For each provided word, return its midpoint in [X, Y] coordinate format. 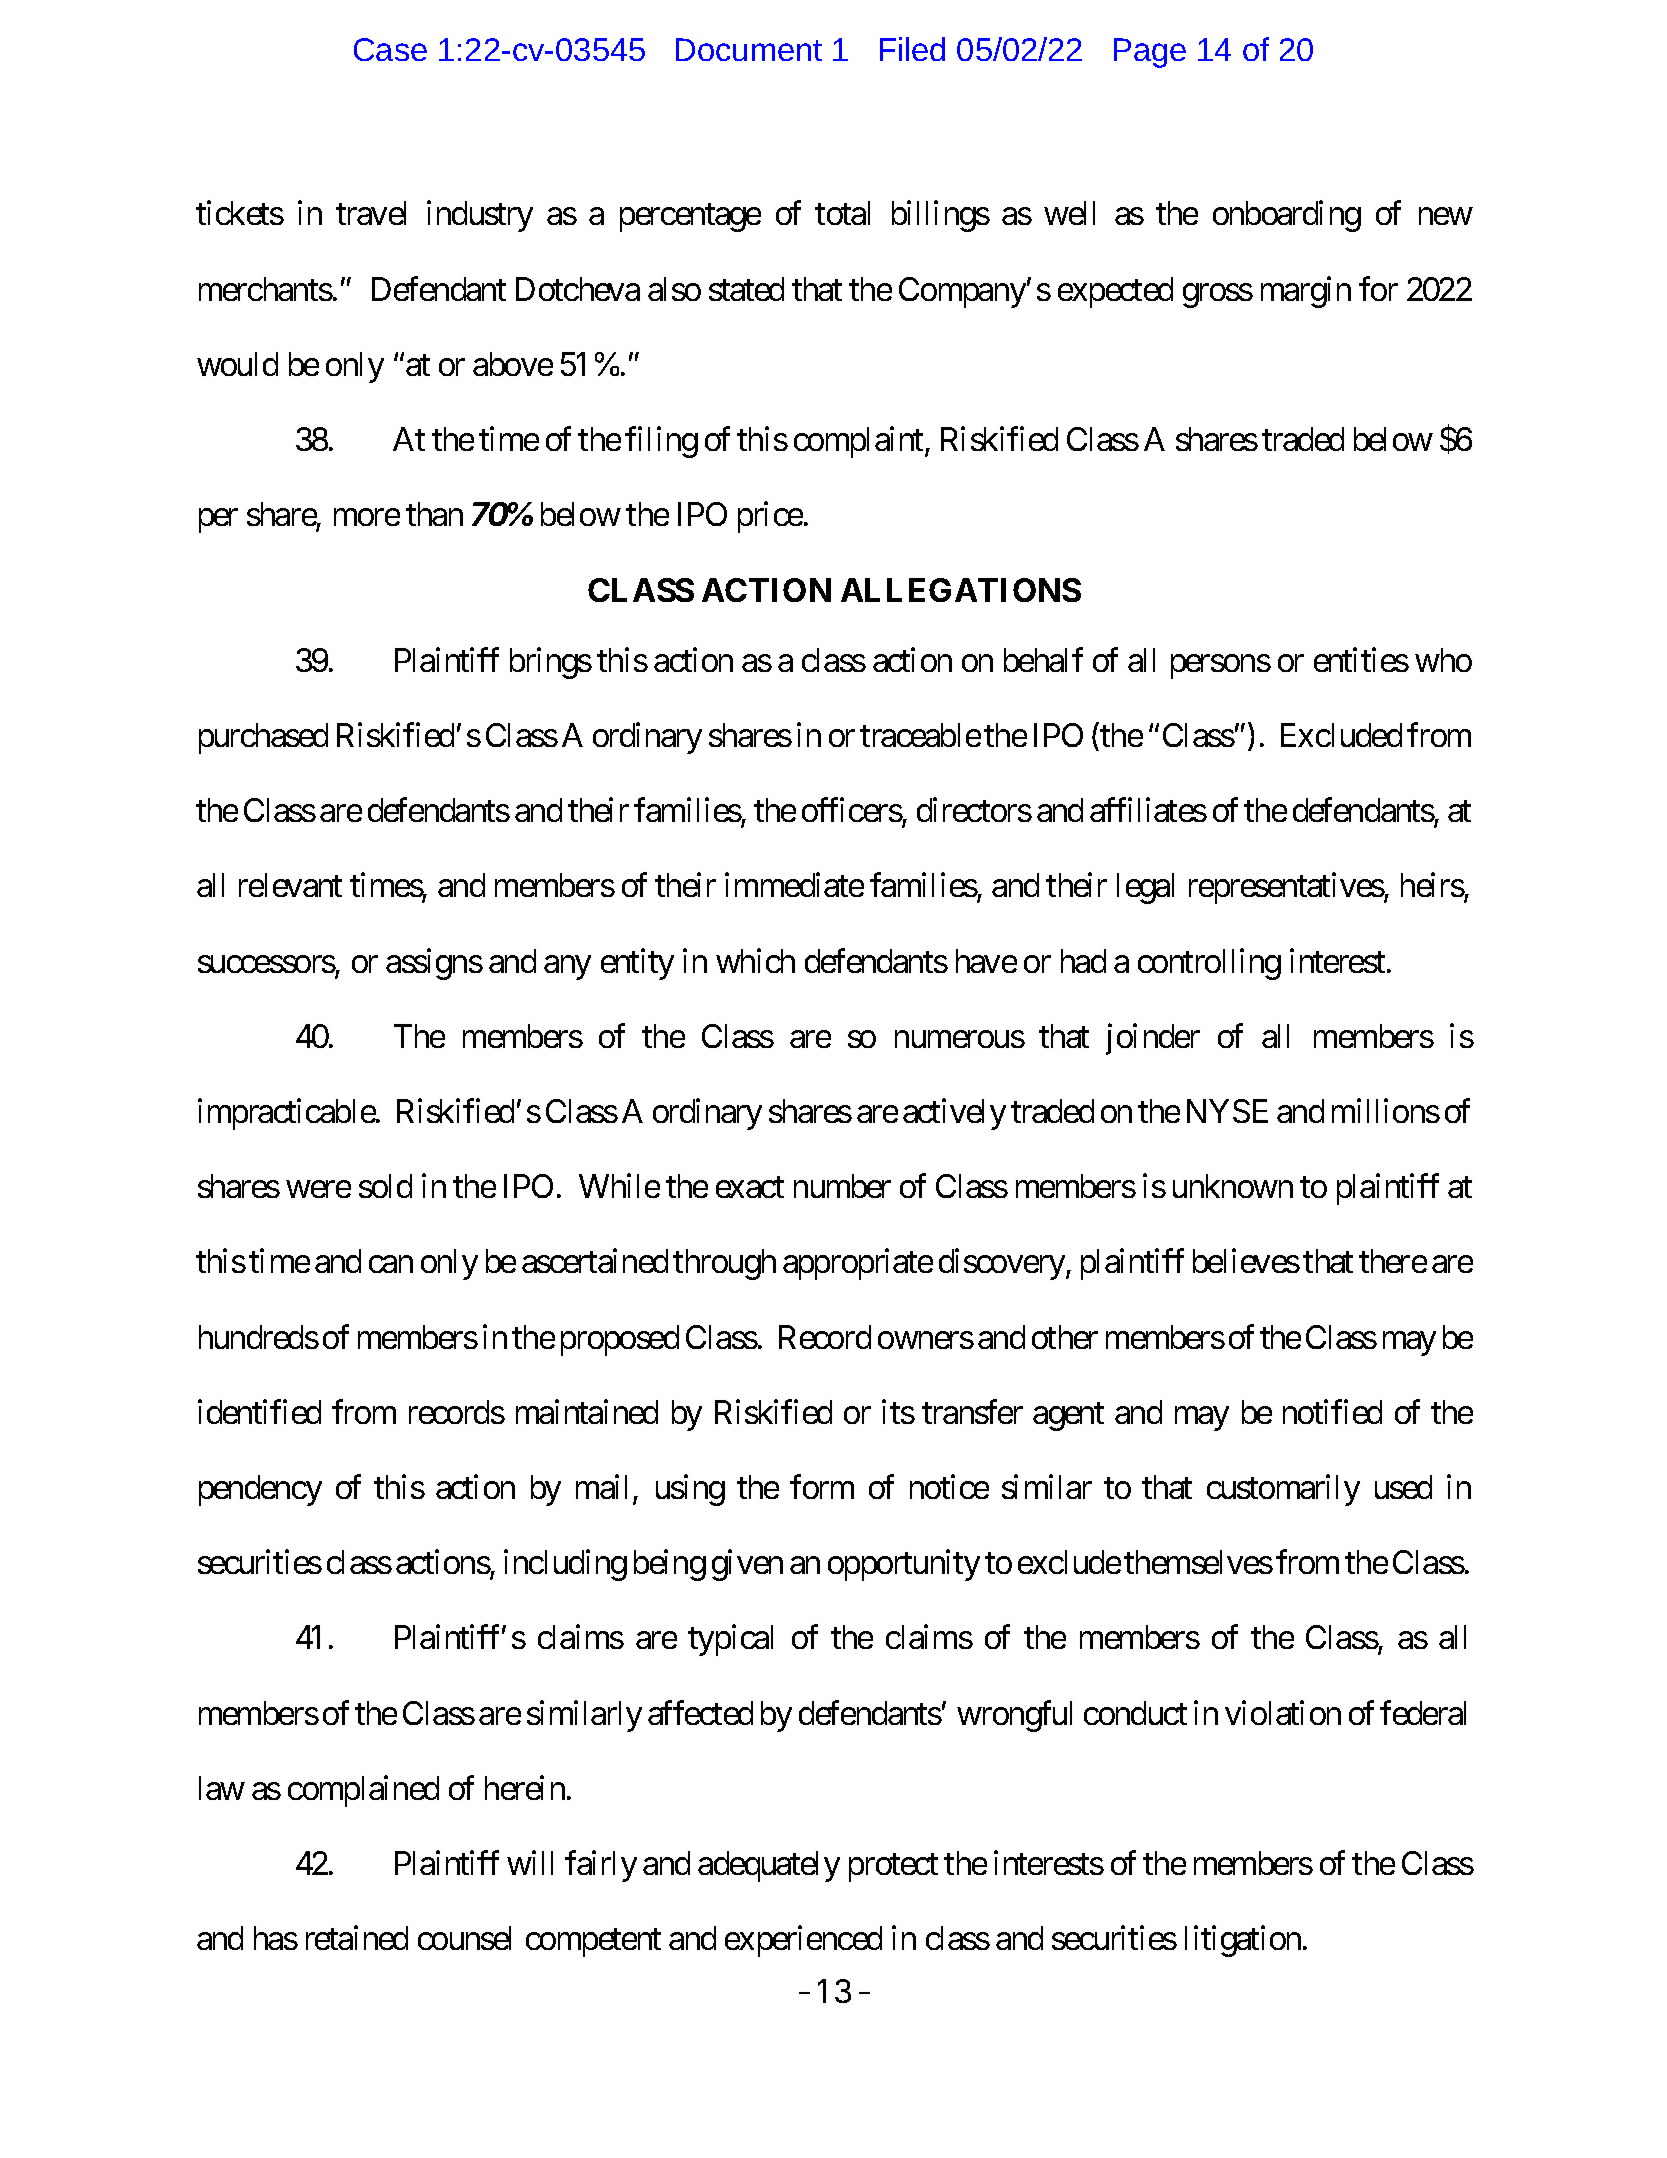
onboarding [1287, 216]
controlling [1209, 964]
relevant [290, 885]
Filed [912, 49]
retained [357, 1938]
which [755, 960]
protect [893, 1868]
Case [390, 49]
